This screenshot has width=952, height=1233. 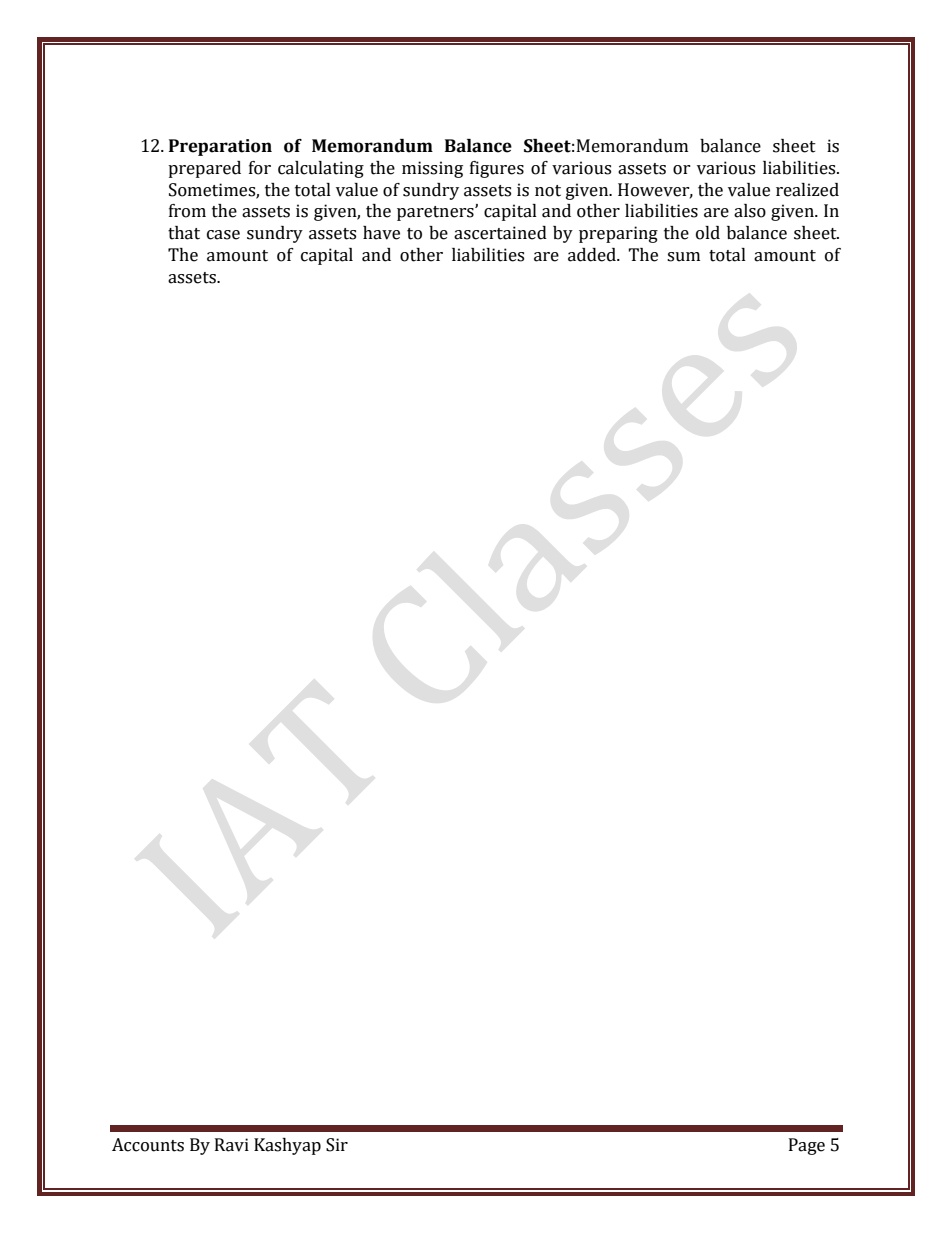 I want to click on also, so click(x=750, y=211).
